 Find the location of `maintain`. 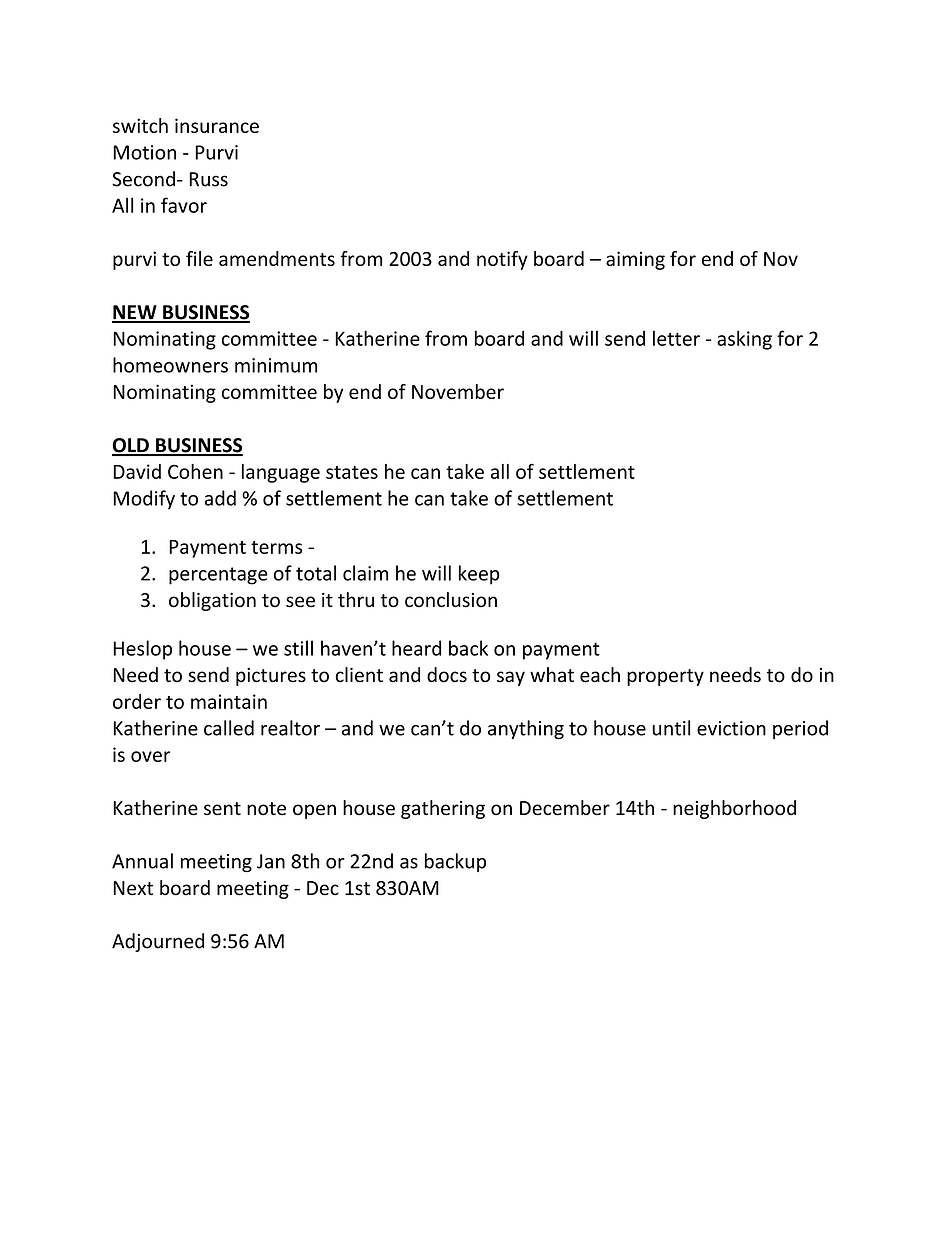

maintain is located at coordinates (229, 701).
